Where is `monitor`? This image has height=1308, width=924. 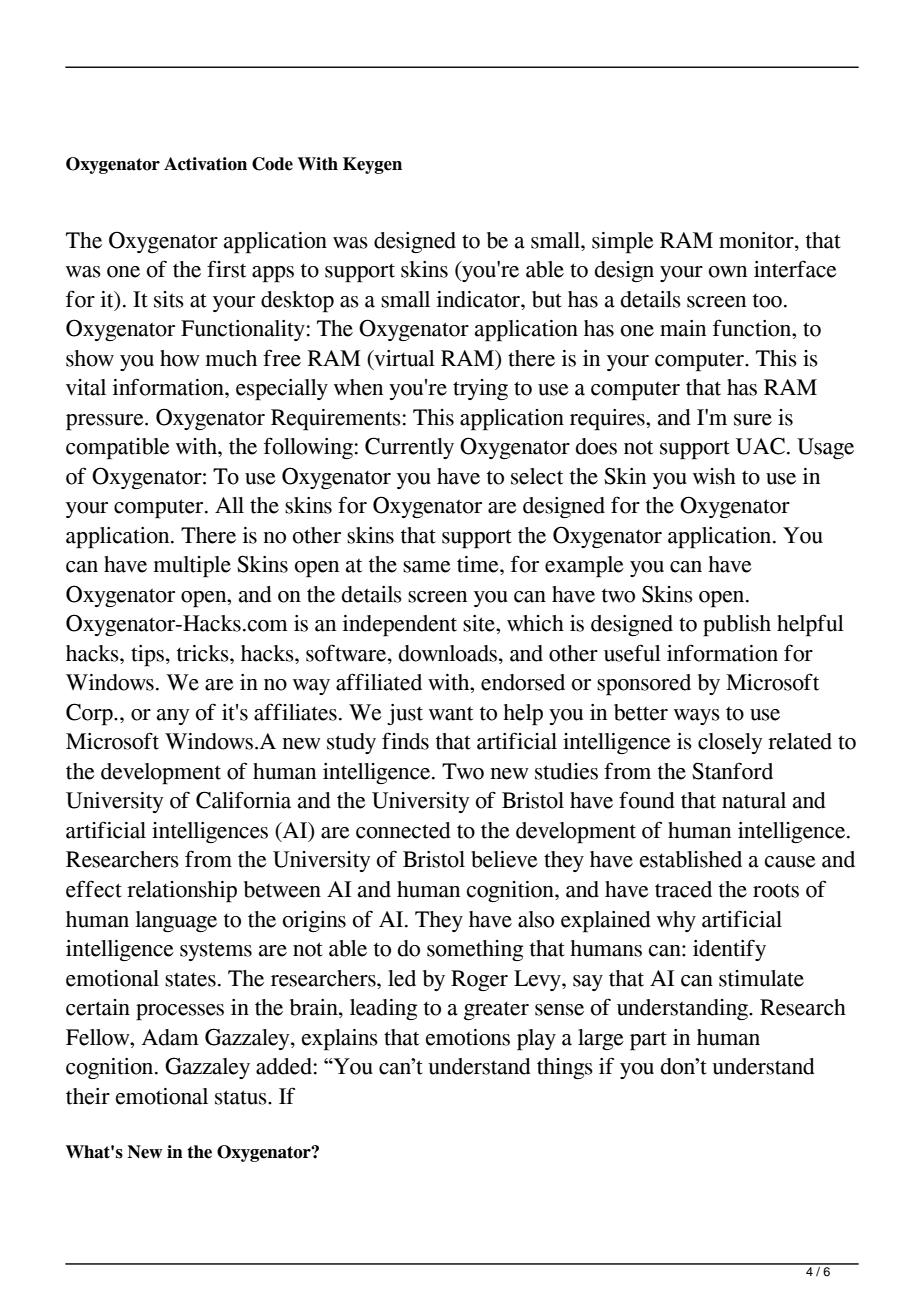 monitor is located at coordinates (757, 240).
